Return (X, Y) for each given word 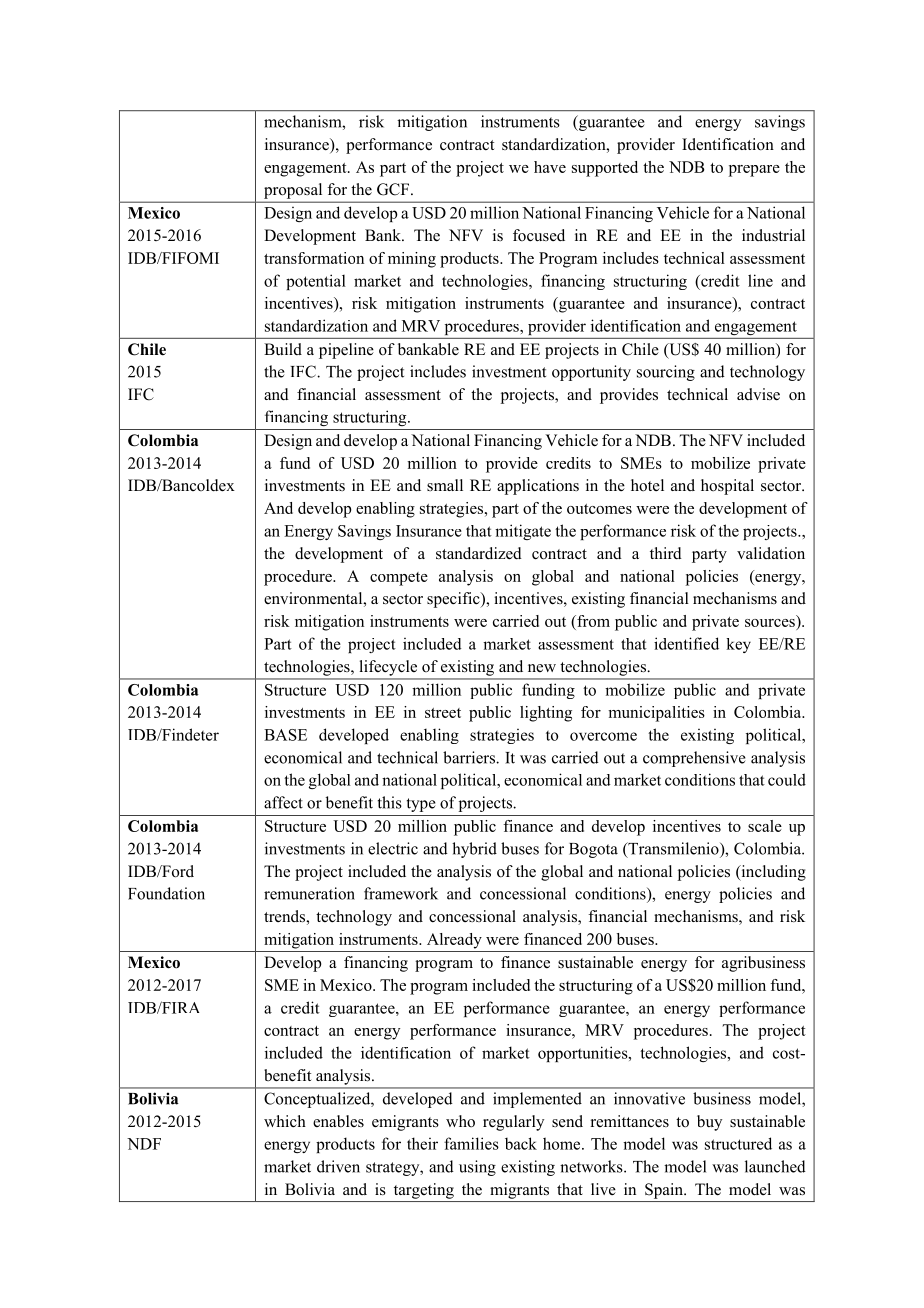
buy (709, 1123)
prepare (754, 171)
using (477, 1168)
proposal (293, 191)
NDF (144, 1144)
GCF (393, 189)
